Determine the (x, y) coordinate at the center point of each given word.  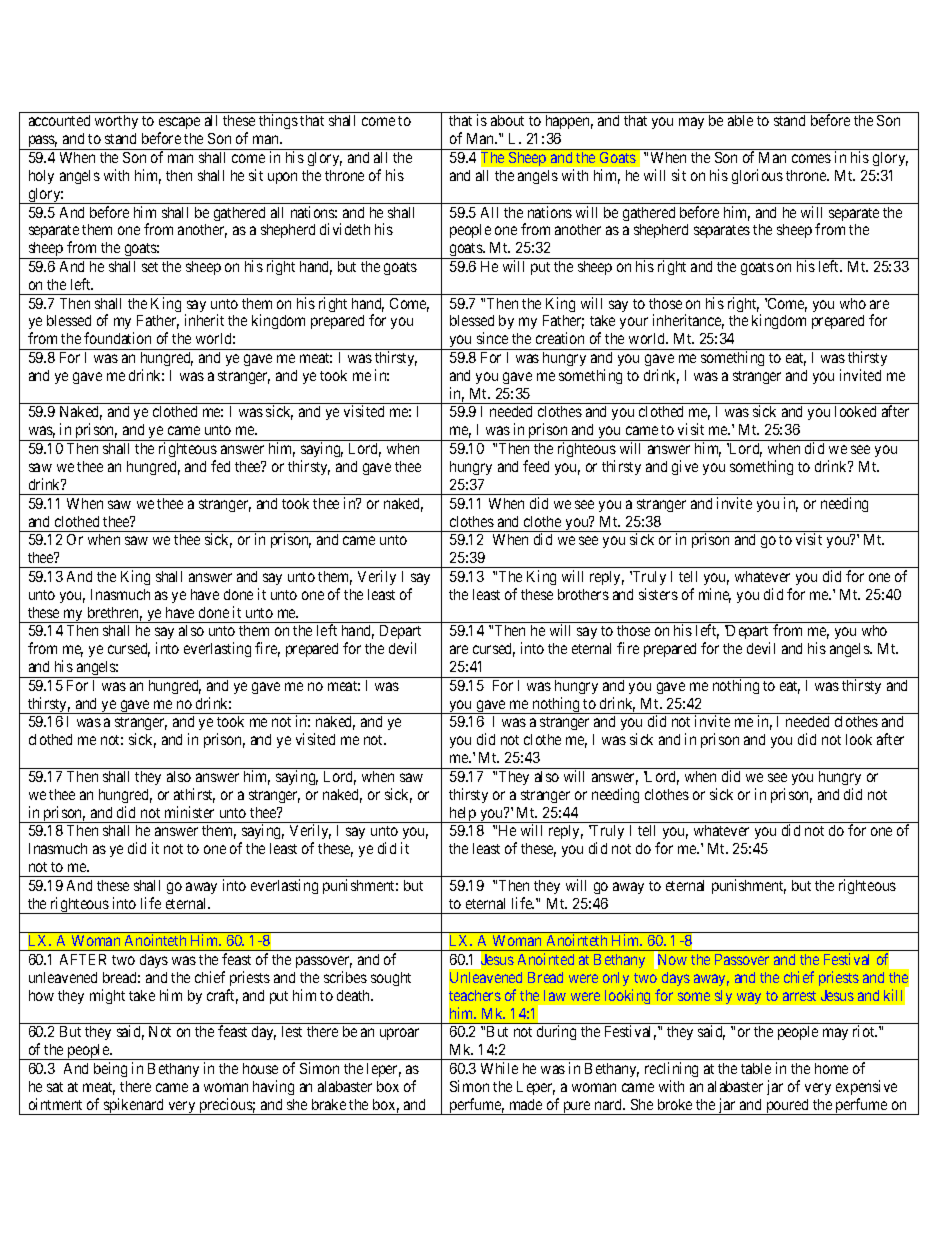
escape (179, 125)
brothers (583, 594)
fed (220, 466)
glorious (757, 176)
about (507, 120)
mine (715, 595)
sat (55, 1087)
